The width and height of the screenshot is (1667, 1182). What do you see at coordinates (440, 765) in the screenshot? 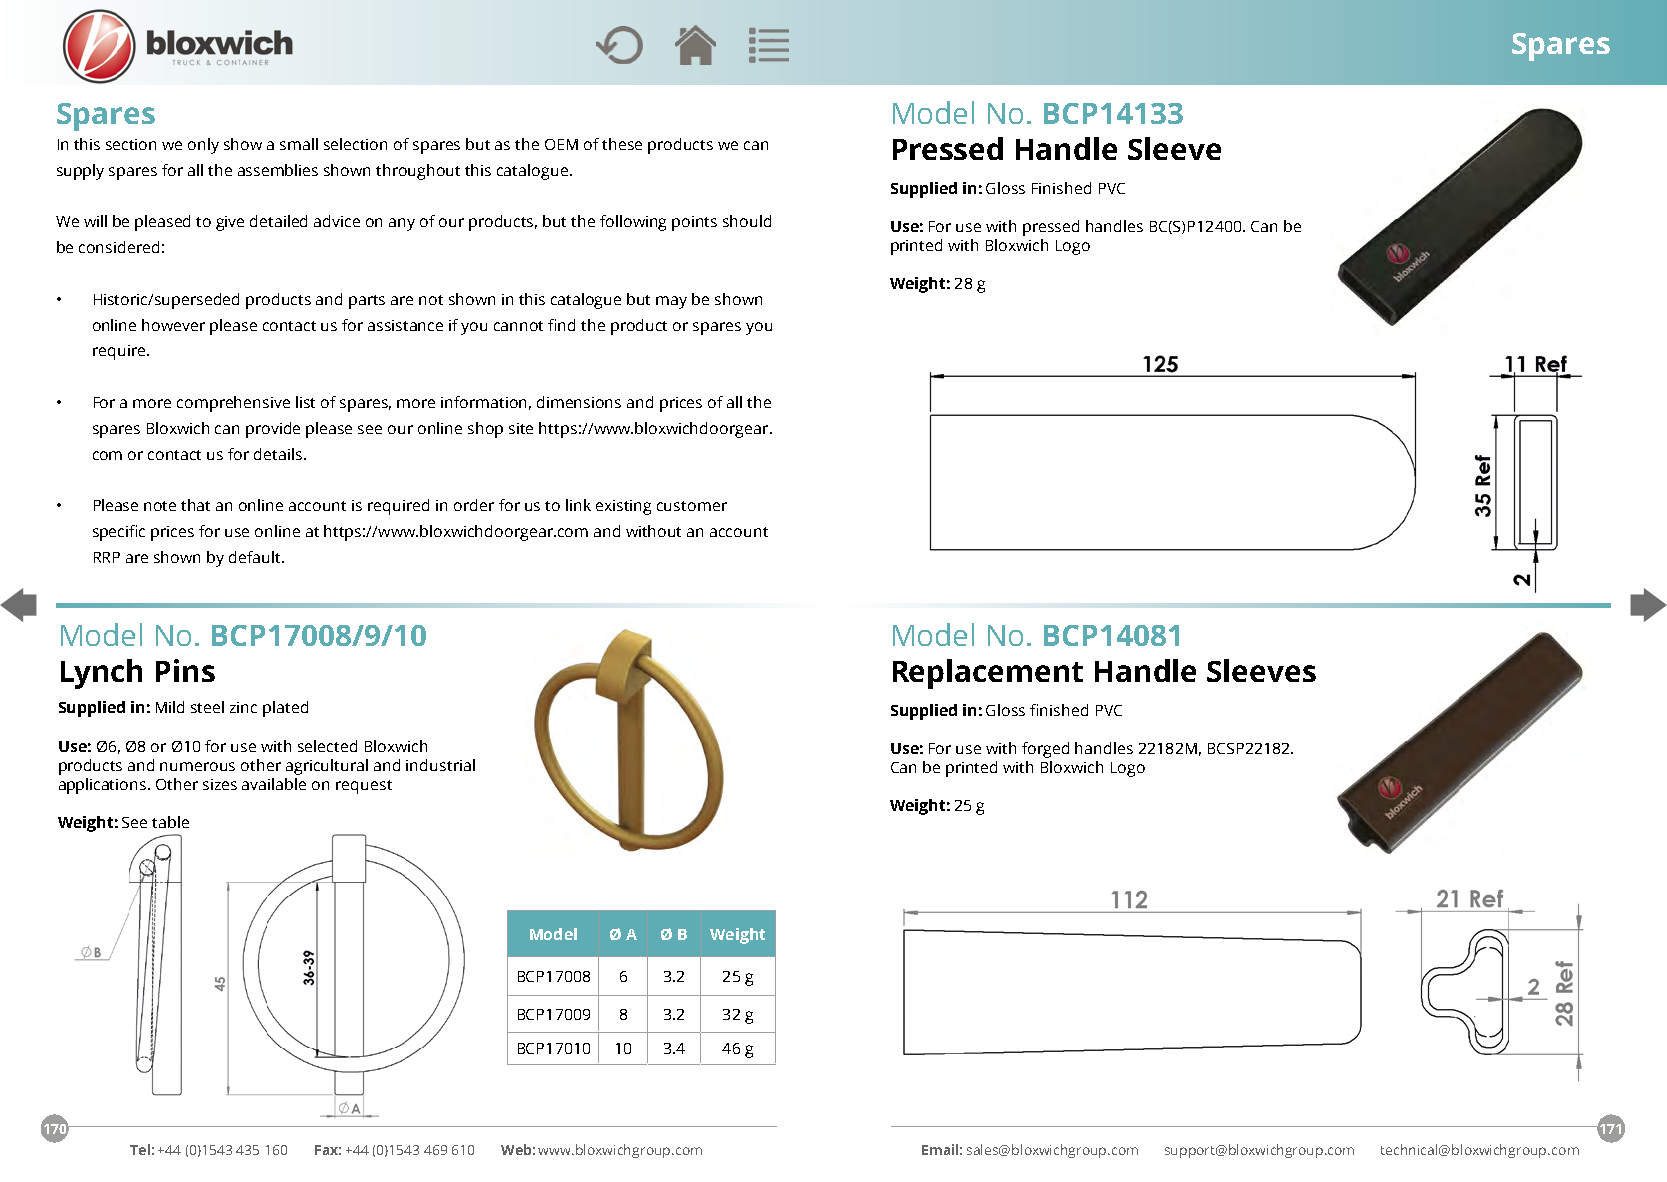
I see `industrial` at bounding box center [440, 765].
